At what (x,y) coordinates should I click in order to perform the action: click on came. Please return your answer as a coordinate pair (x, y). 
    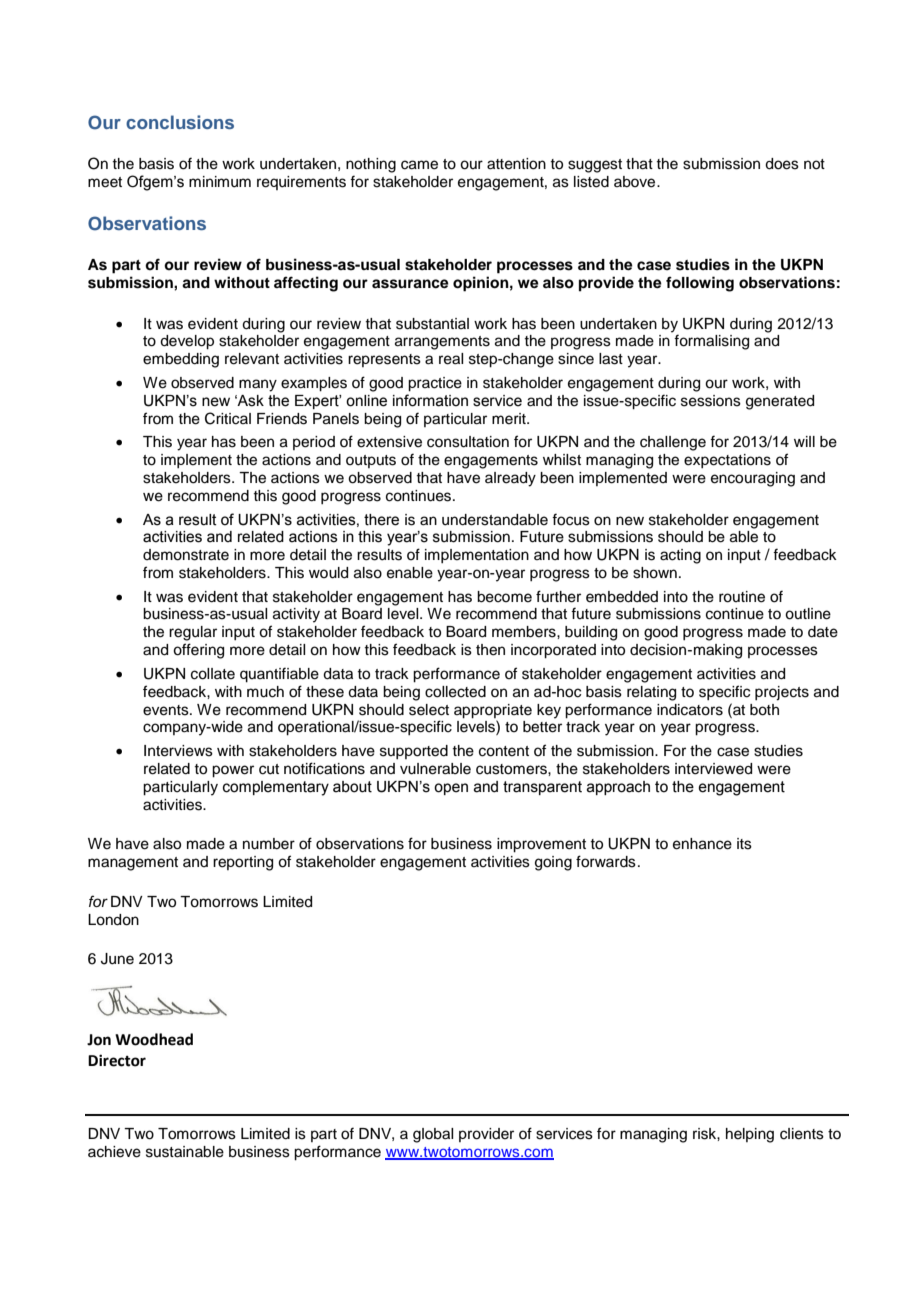
    Looking at the image, I should click on (419, 165).
